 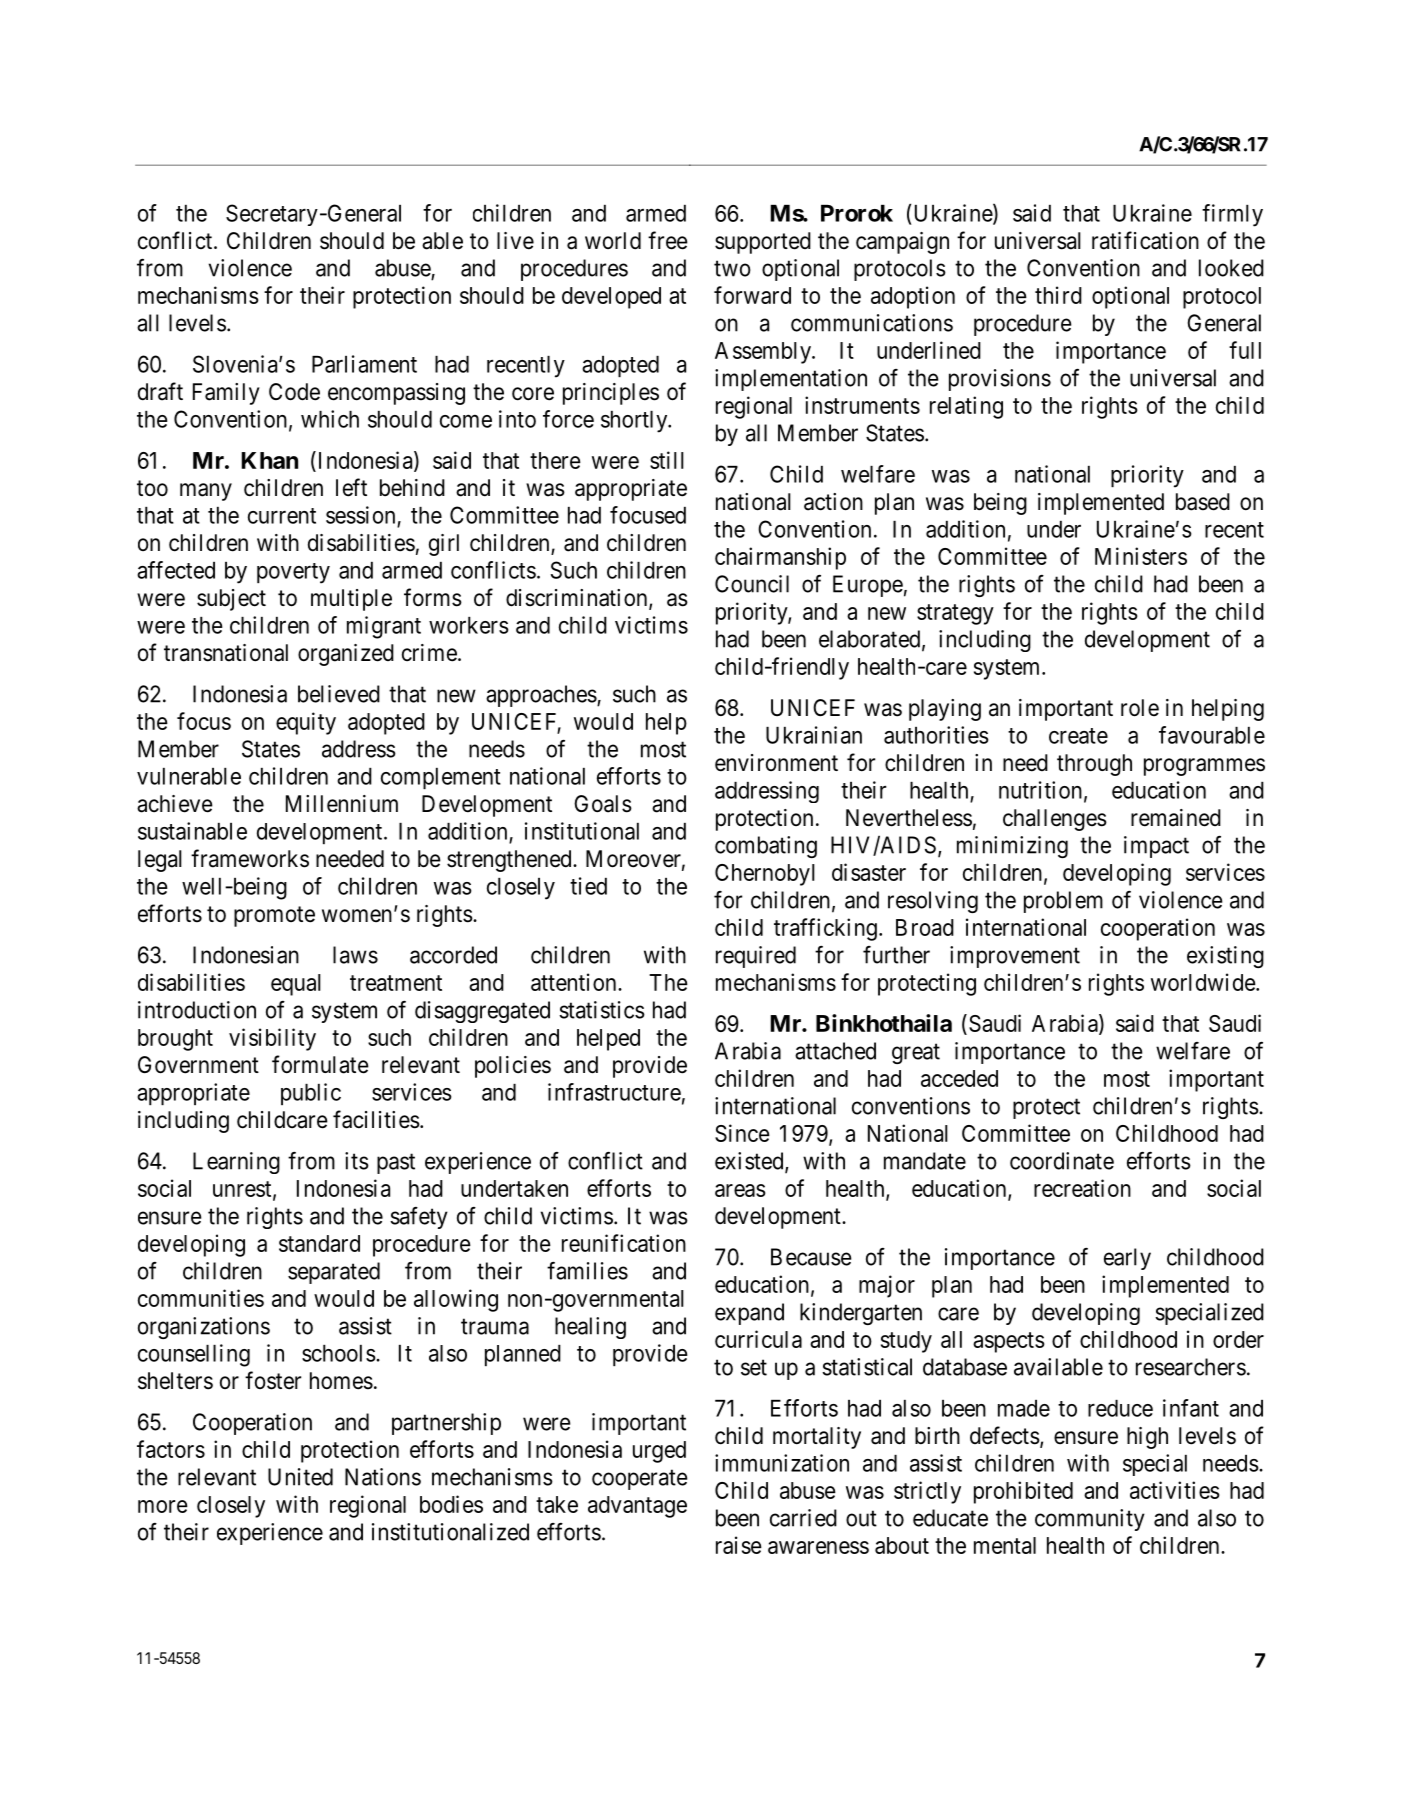 What do you see at coordinates (637, 1507) in the screenshot?
I see `advantage` at bounding box center [637, 1507].
